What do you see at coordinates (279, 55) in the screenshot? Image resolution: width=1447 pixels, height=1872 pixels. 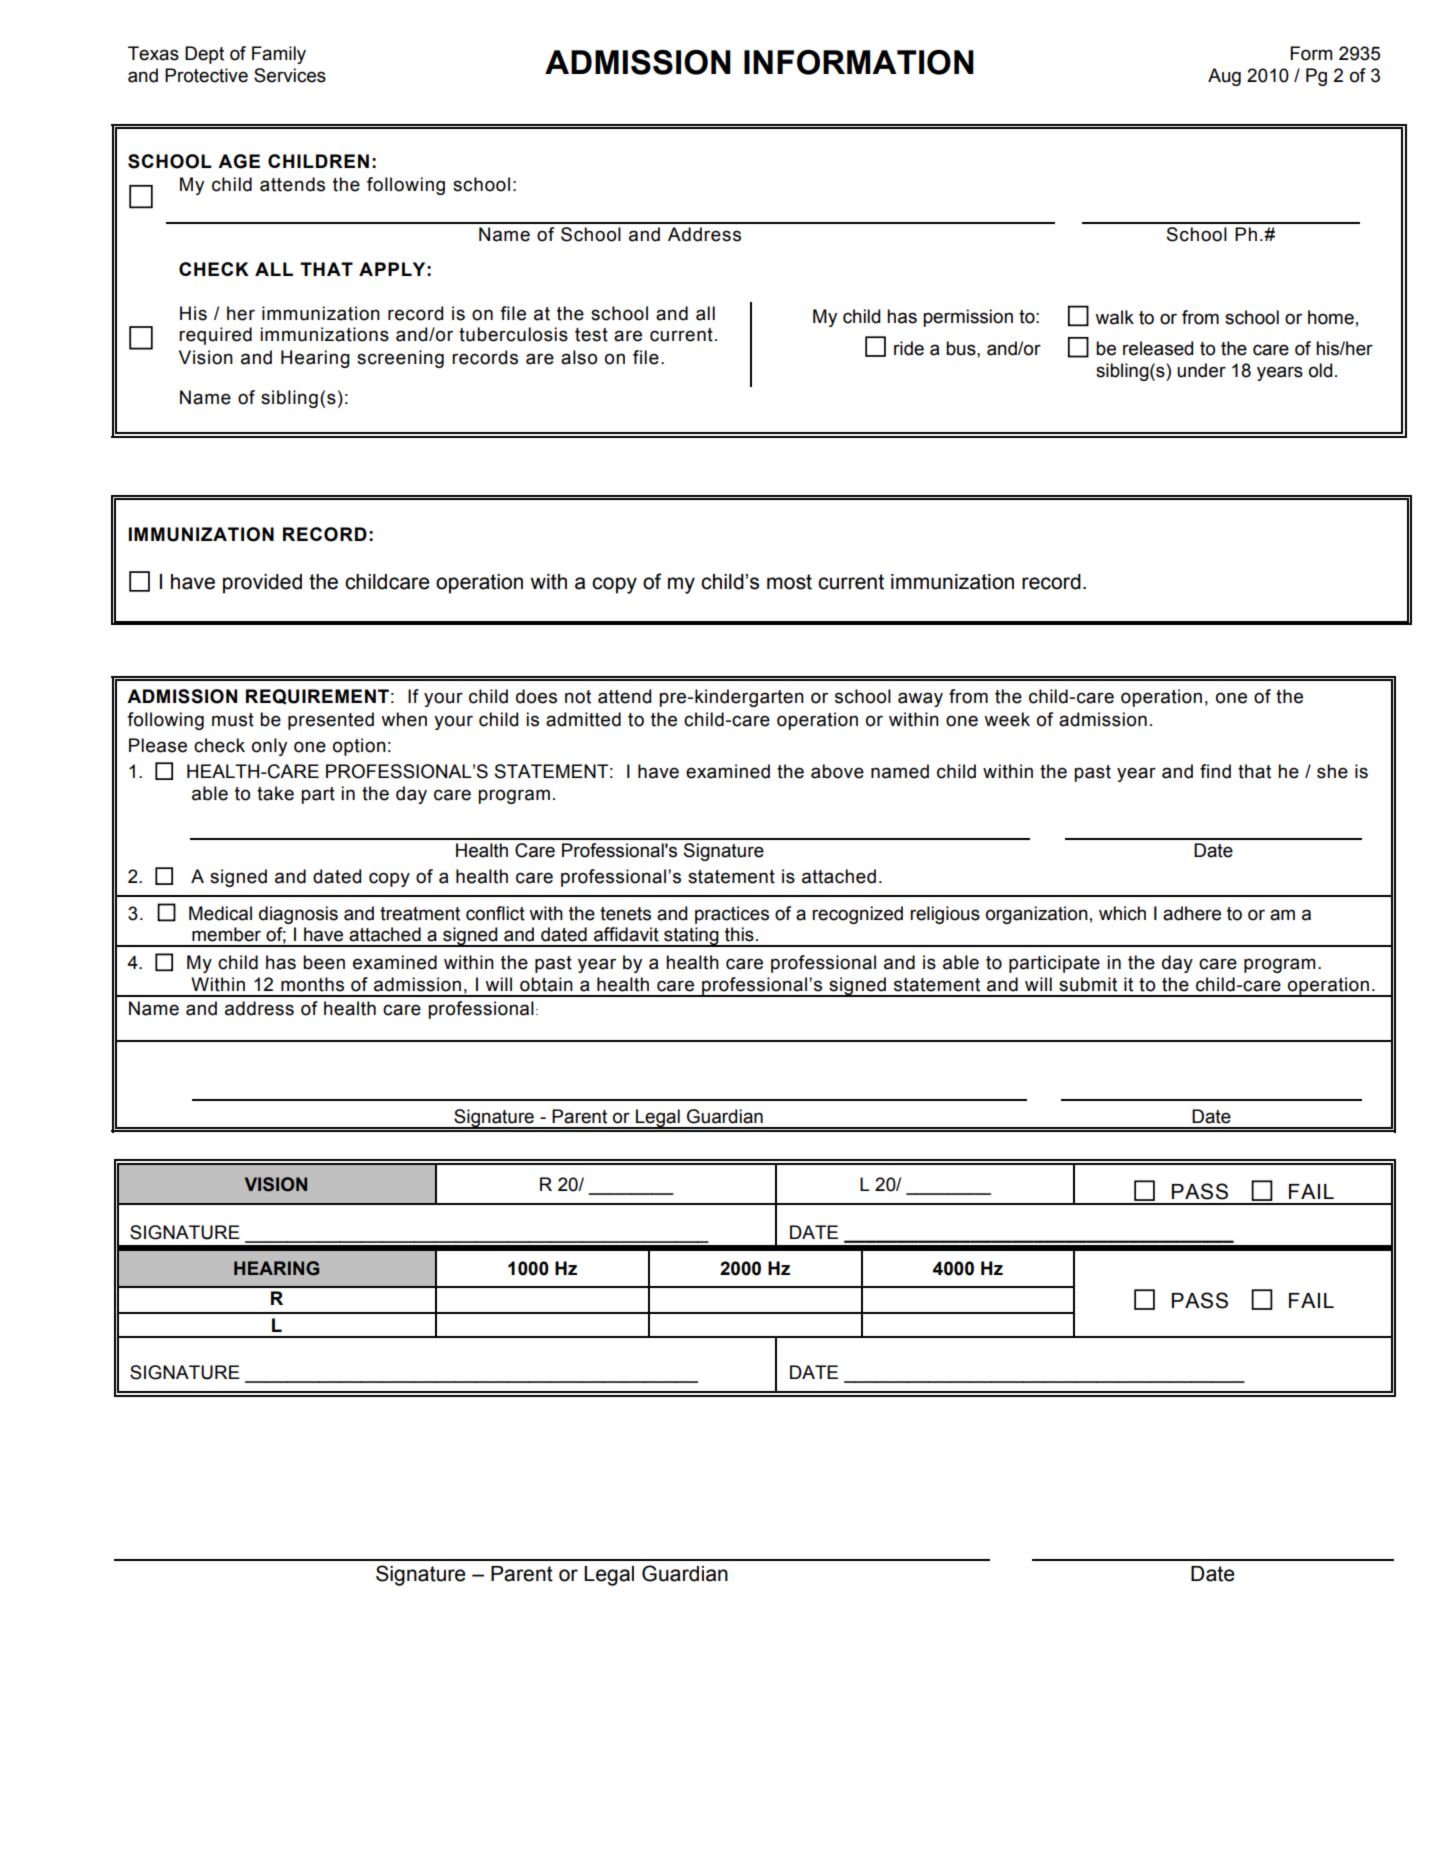 I see `Family` at bounding box center [279, 55].
